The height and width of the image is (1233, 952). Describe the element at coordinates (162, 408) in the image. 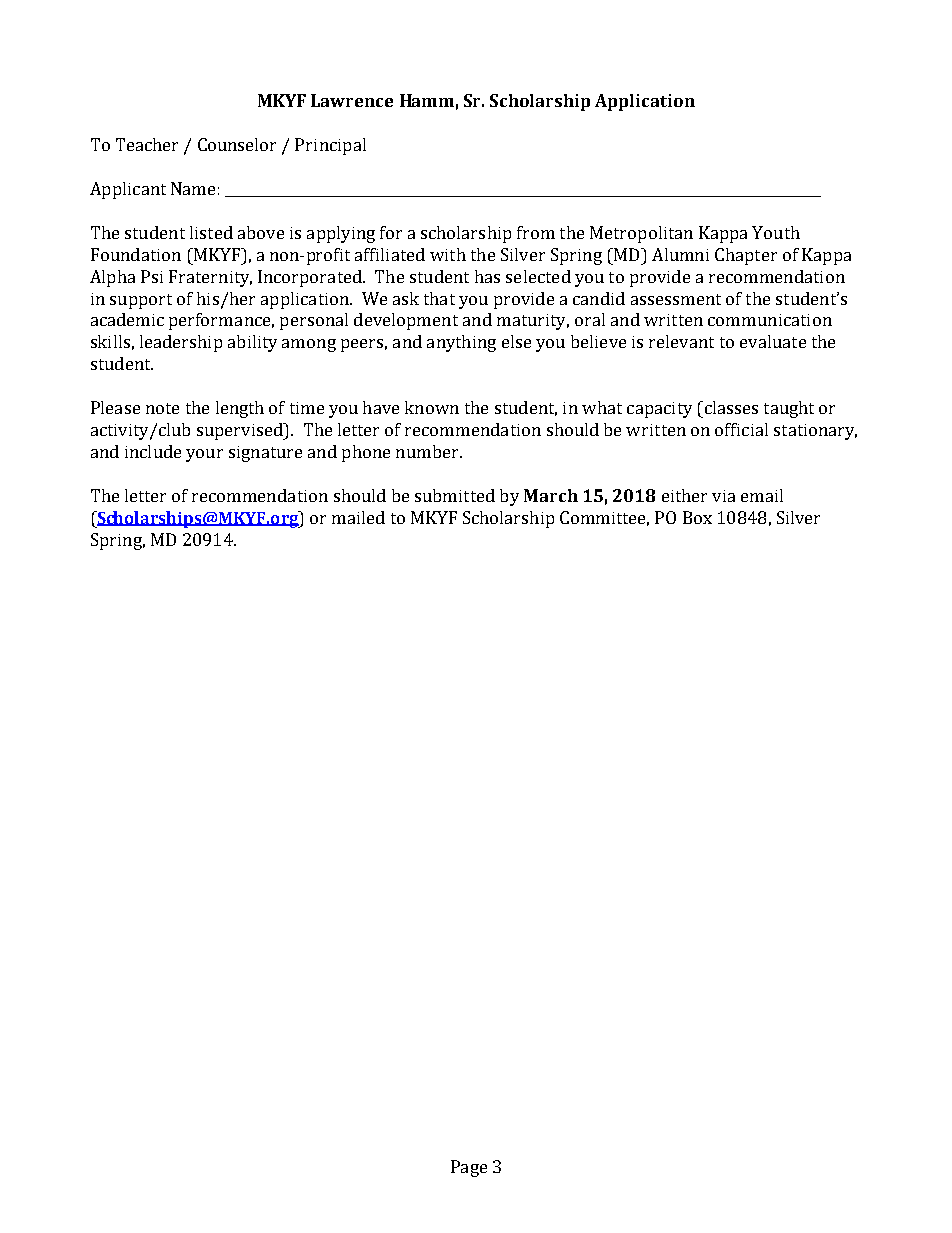

I see `note` at that location.
